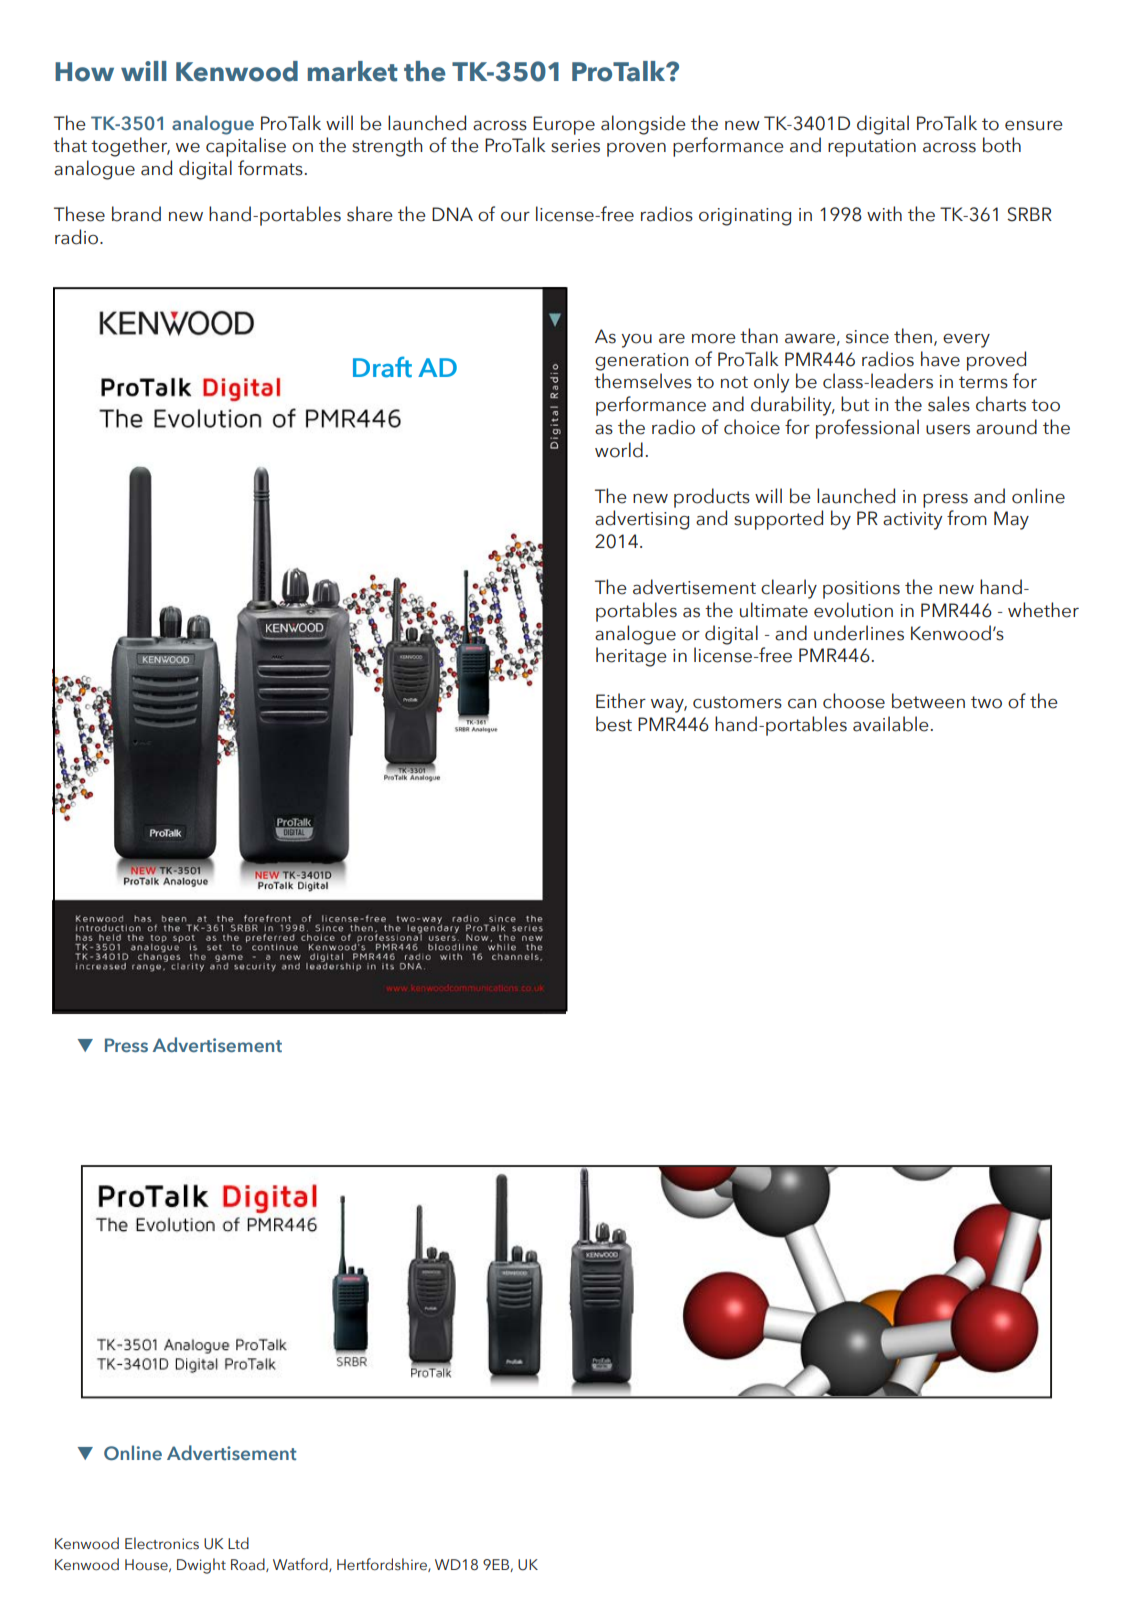 The width and height of the document is (1133, 1602). I want to click on available, so click(890, 724).
